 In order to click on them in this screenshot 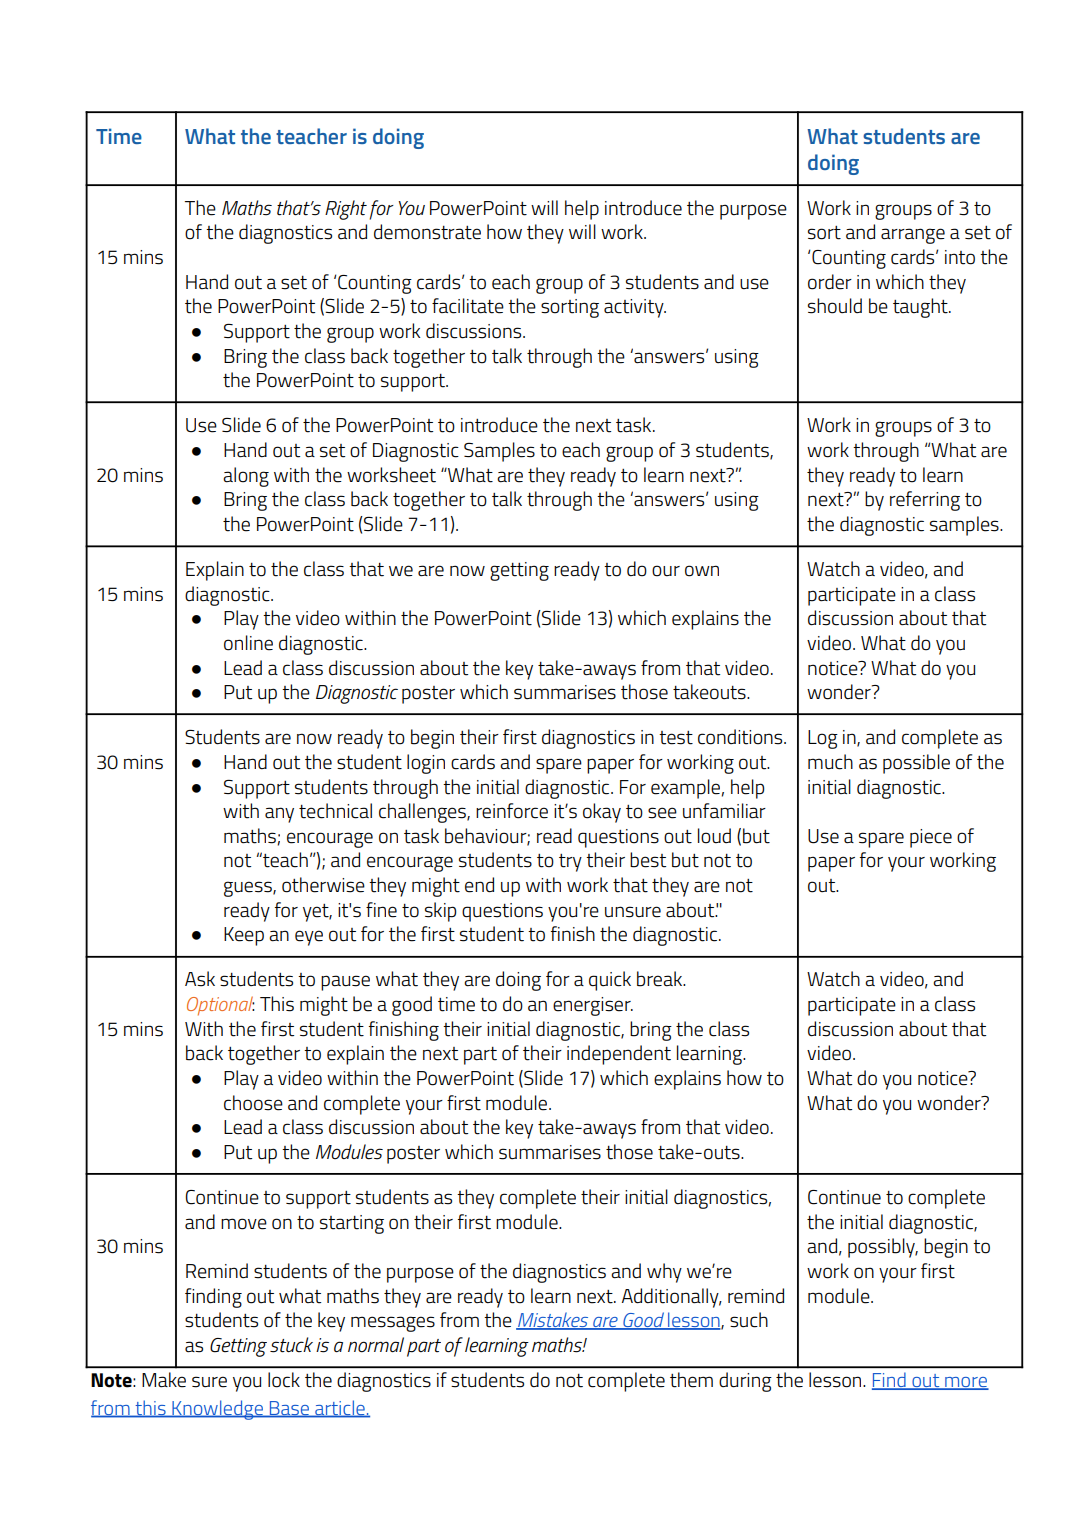, I will do `click(691, 1380)`.
